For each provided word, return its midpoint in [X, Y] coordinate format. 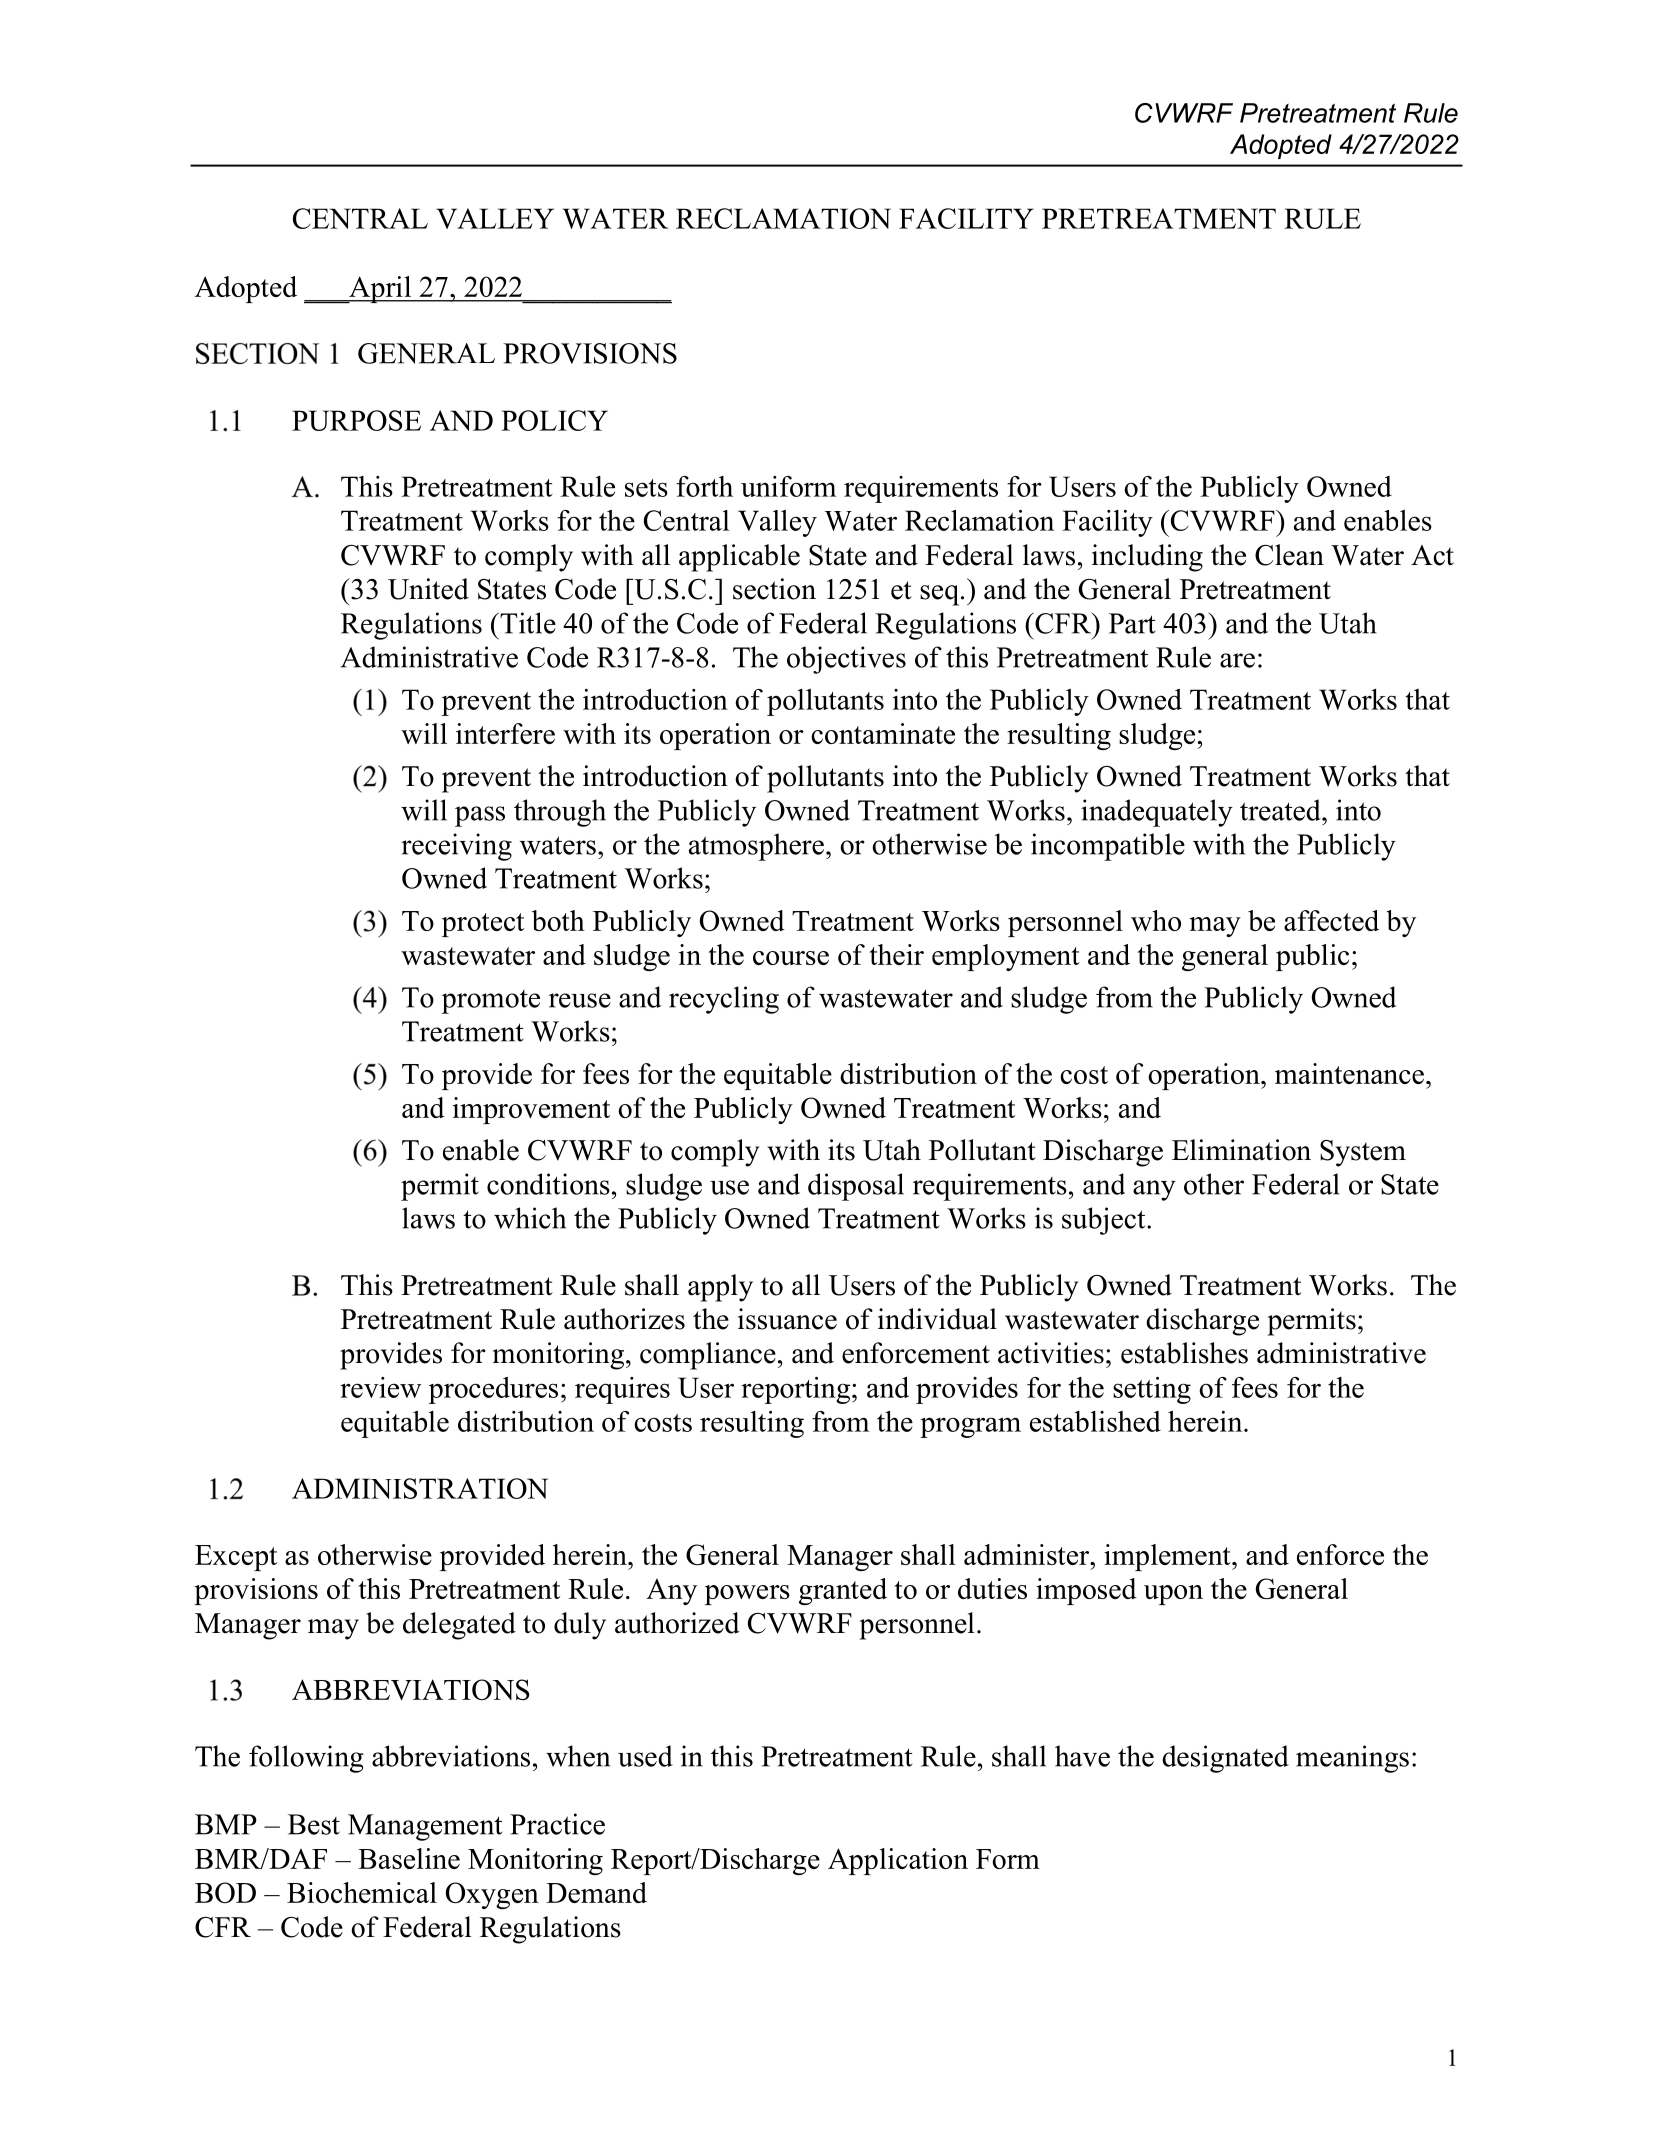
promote [491, 1002]
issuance [787, 1319]
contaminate [883, 733]
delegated [459, 1626]
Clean [1289, 555]
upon [1173, 1595]
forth [704, 486]
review [380, 1387]
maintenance [1349, 1073]
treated [1281, 810]
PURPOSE [356, 420]
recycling [724, 1000]
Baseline [409, 1858]
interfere [505, 733]
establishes [1184, 1353]
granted [843, 1591]
